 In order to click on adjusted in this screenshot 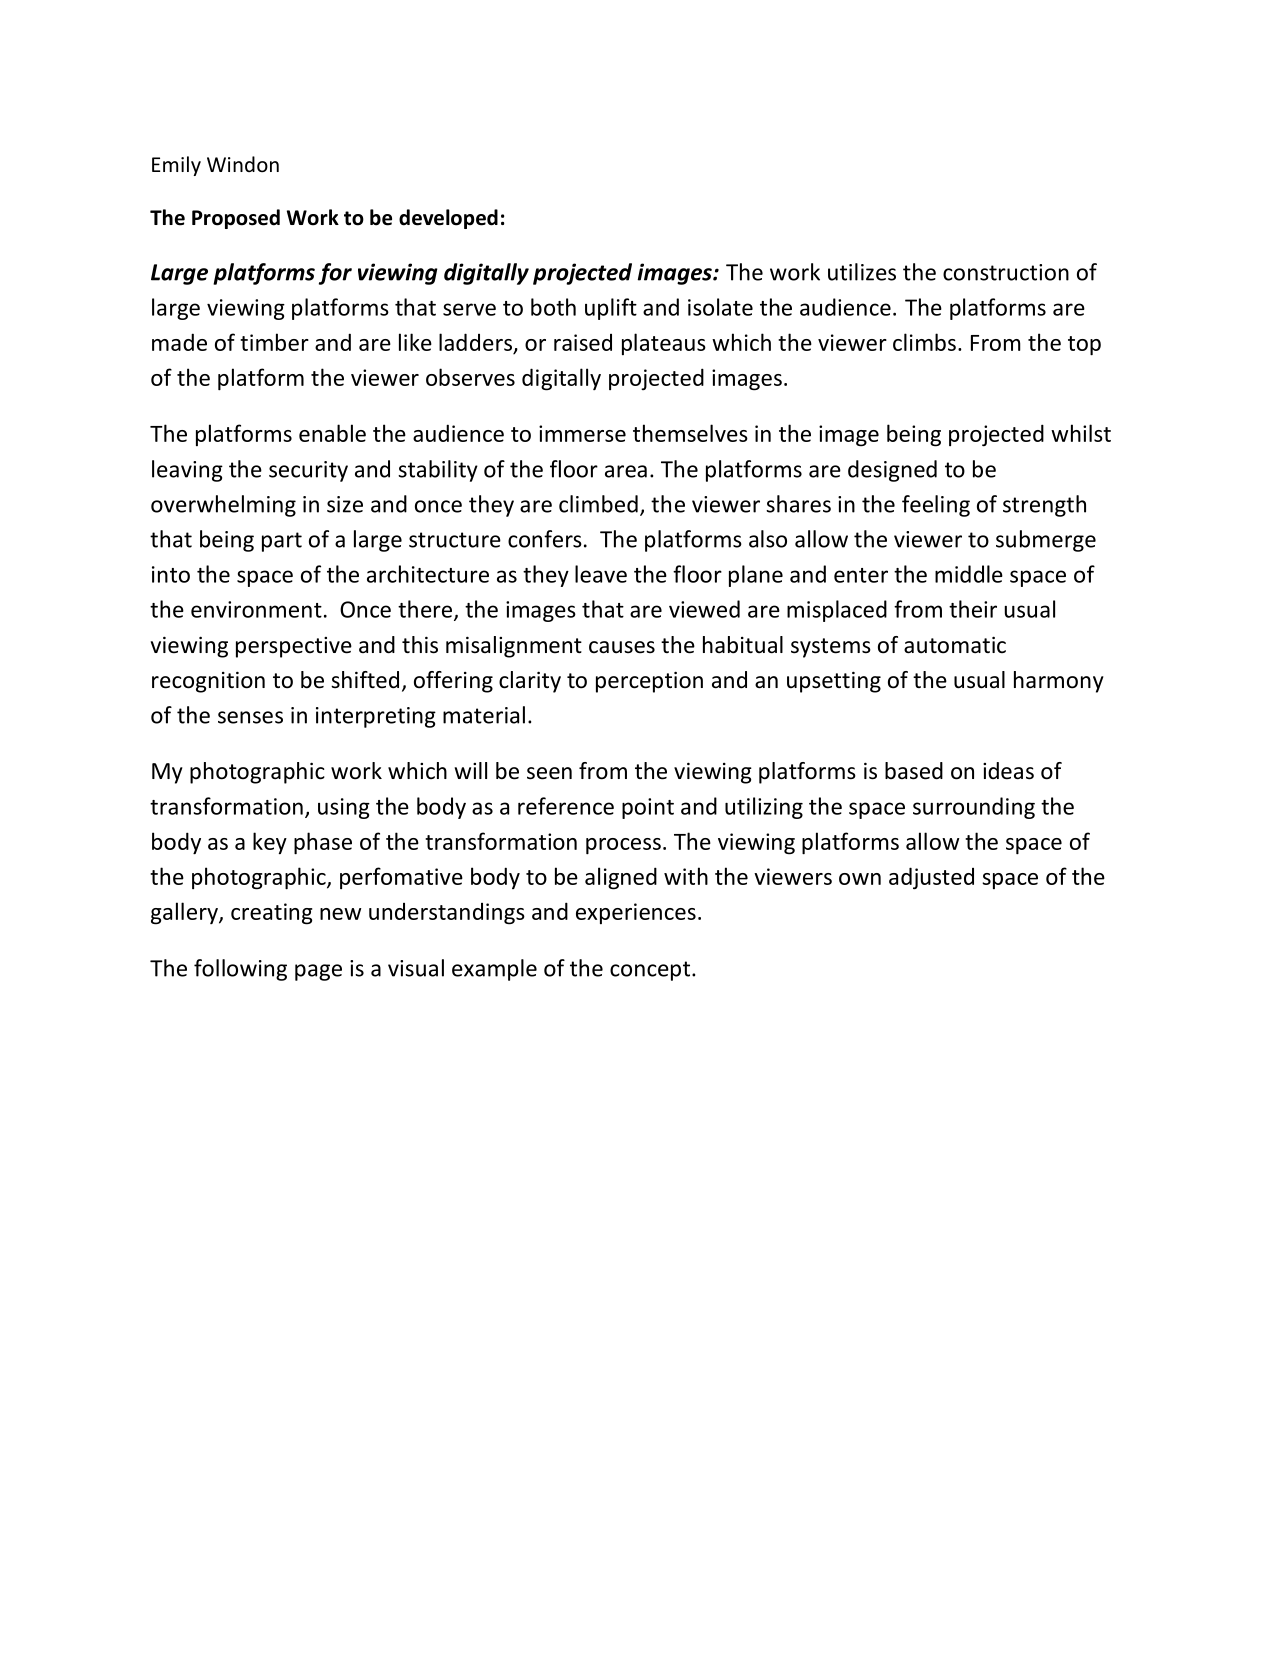, I will do `click(931, 878)`.
